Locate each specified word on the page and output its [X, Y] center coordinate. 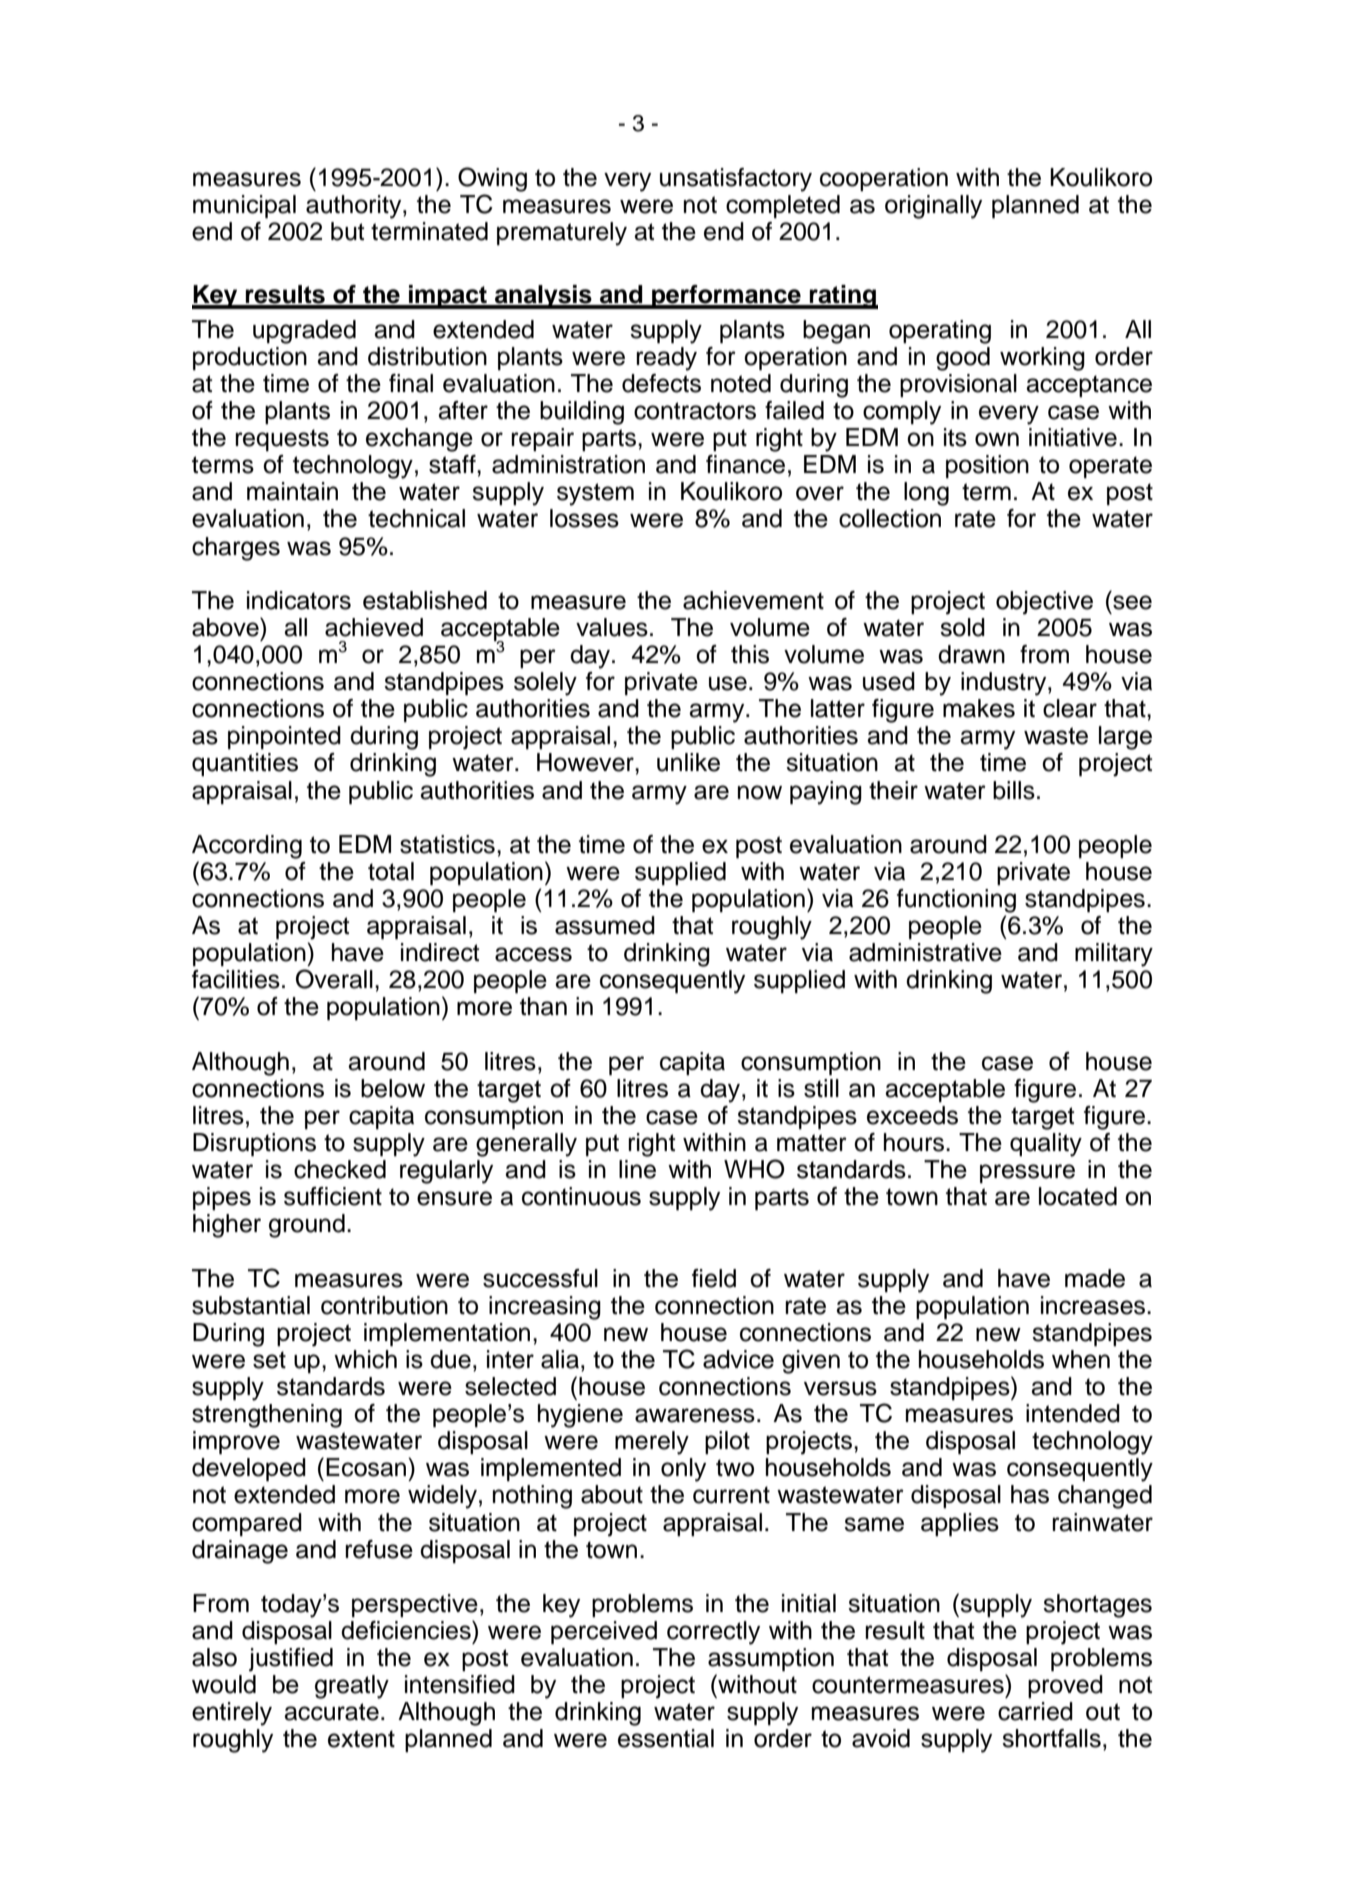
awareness [695, 1415]
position [987, 466]
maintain [292, 491]
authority [355, 207]
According [247, 847]
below [393, 1088]
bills [1014, 790]
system [595, 494]
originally [933, 207]
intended [1073, 1413]
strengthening [267, 1416]
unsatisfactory [736, 180]
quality [1046, 1145]
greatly [352, 1687]
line [637, 1169]
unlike [688, 762]
